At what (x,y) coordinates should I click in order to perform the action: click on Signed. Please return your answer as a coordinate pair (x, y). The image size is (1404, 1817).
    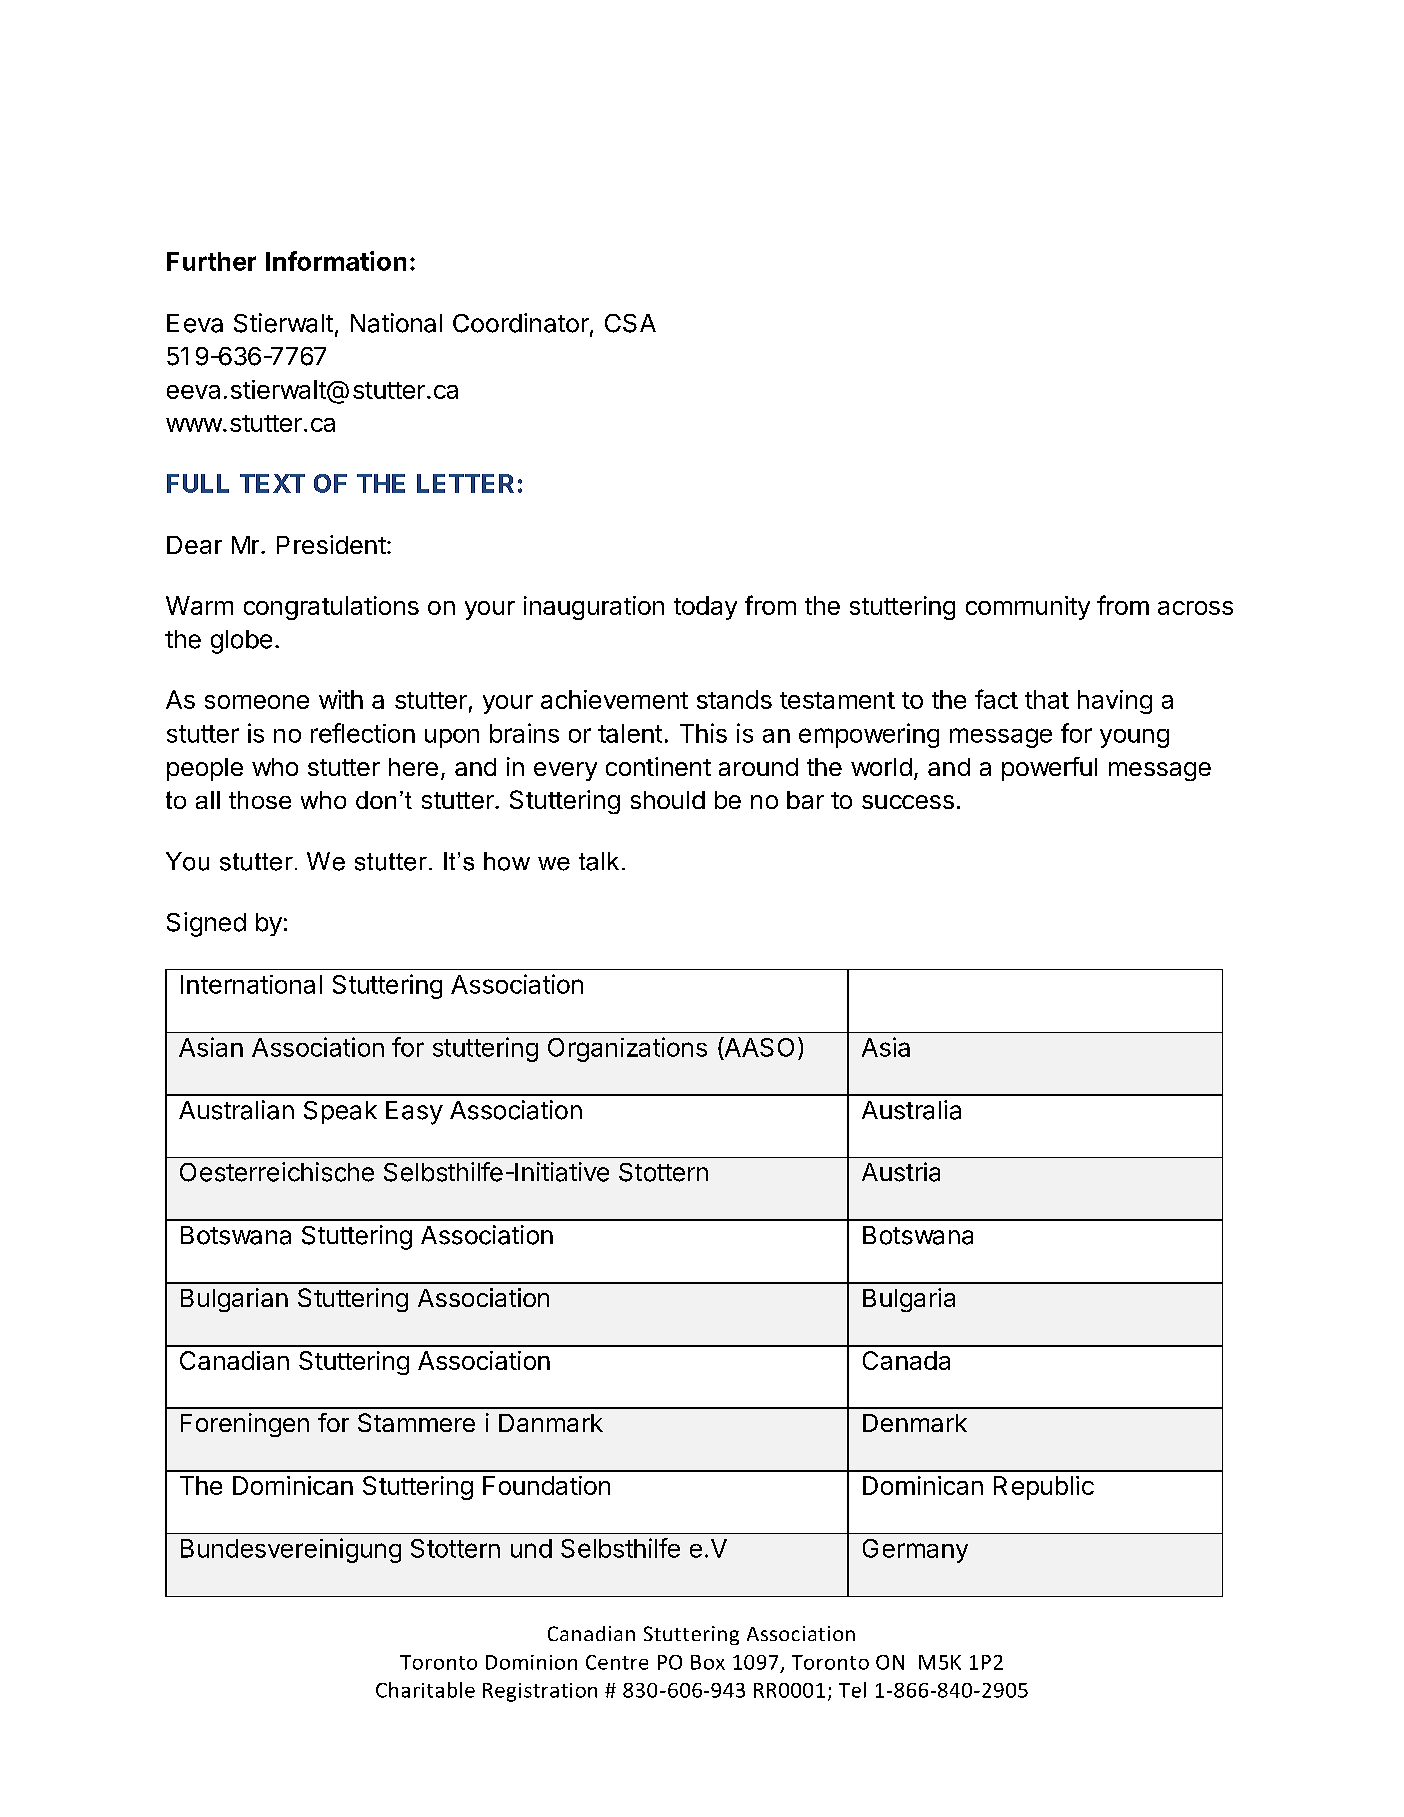
    Looking at the image, I should click on (206, 924).
